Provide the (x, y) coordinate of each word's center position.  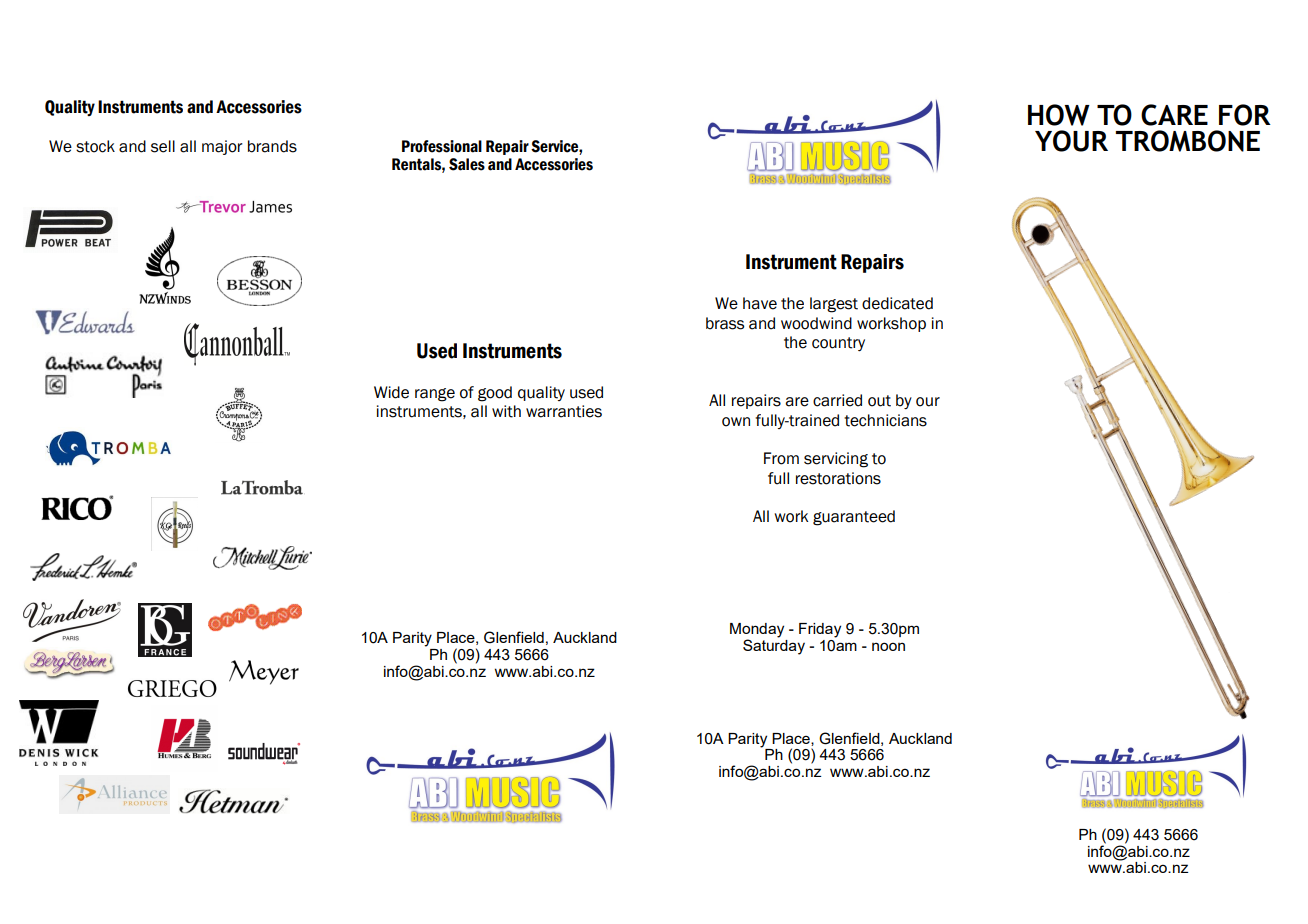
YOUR (1071, 141)
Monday (757, 630)
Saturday (774, 646)
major (222, 147)
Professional (442, 146)
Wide (391, 392)
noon (888, 646)
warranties (564, 411)
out (879, 401)
